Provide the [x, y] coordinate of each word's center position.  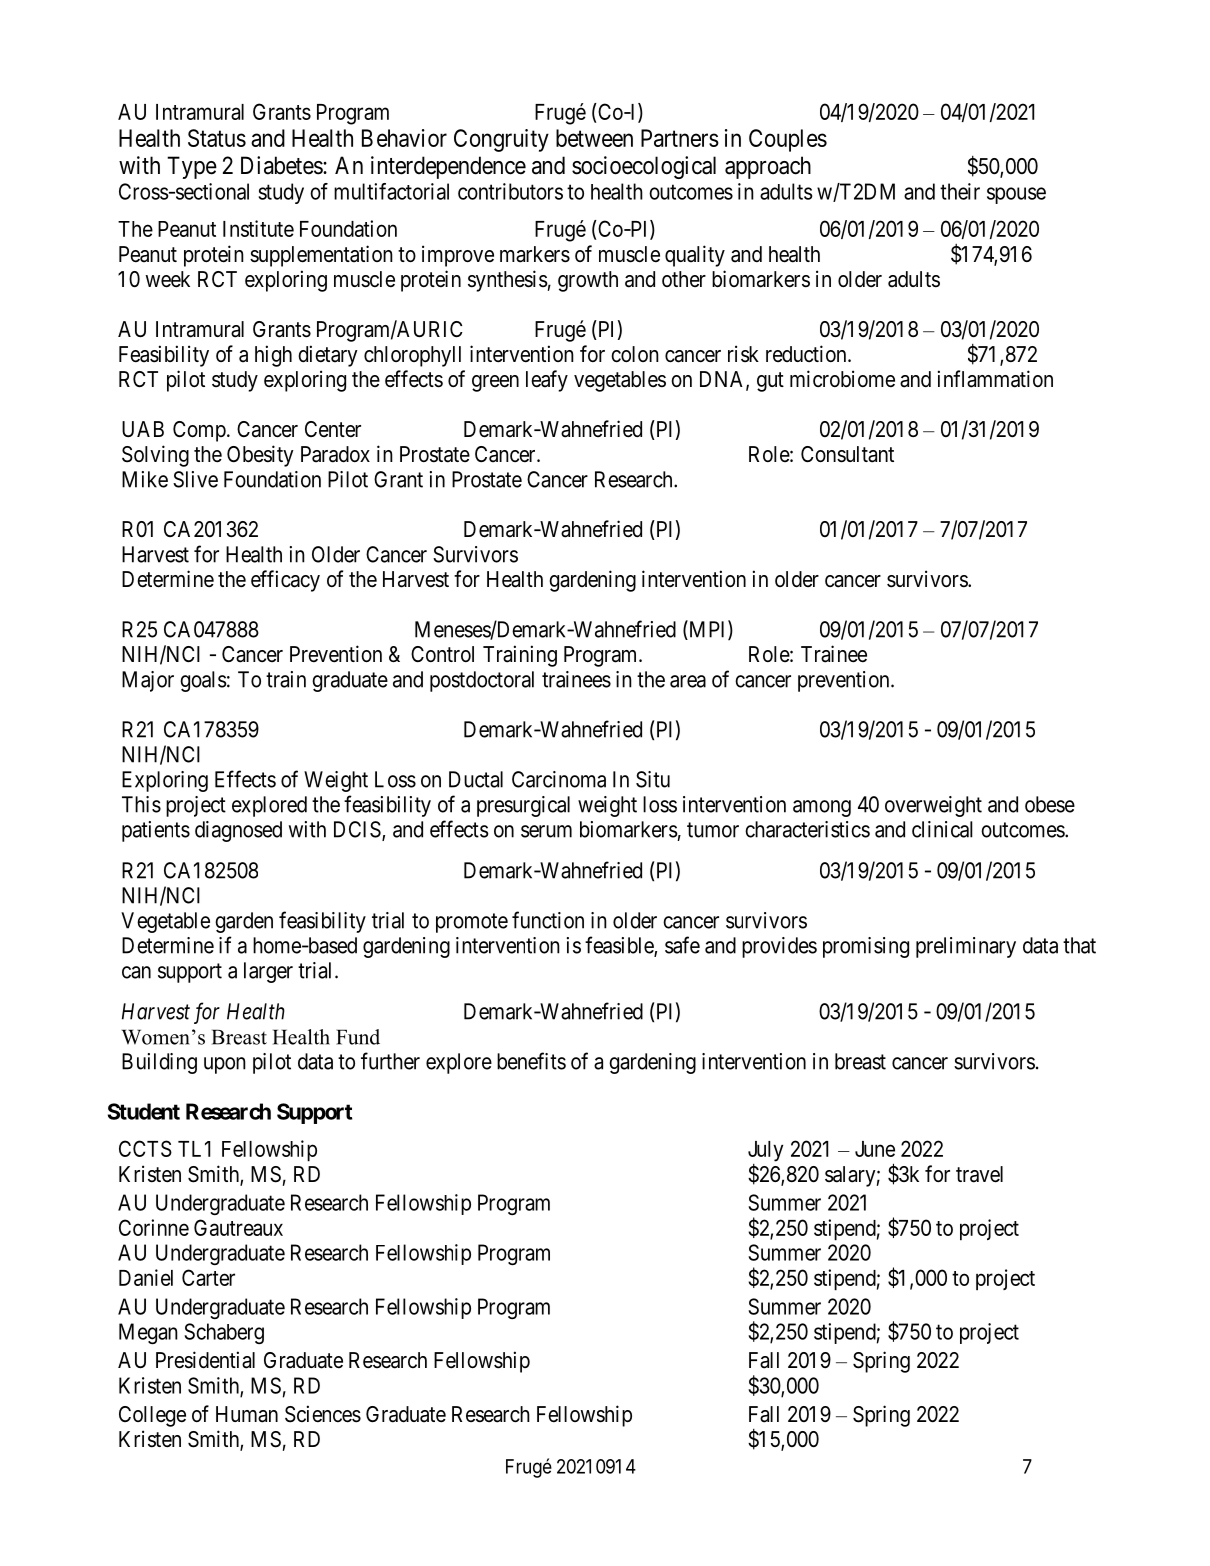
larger [268, 972]
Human [247, 1414]
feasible [620, 946]
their [960, 191]
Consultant [847, 454]
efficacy [285, 581]
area [688, 681]
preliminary [966, 947]
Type [192, 167]
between [594, 138]
